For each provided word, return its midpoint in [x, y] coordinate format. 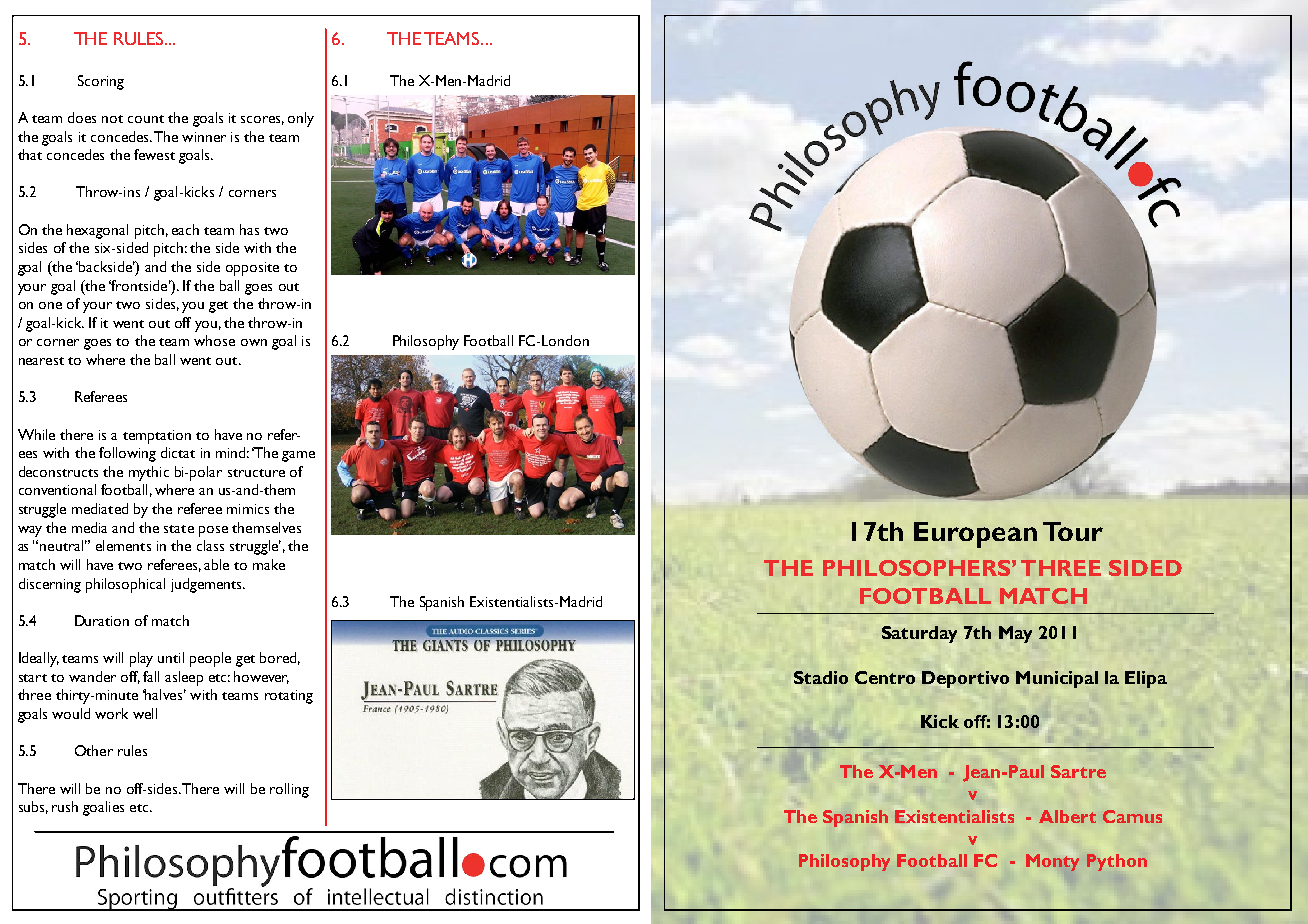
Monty [1052, 862]
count [146, 119]
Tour [1073, 531]
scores [262, 120]
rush [65, 806]
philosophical [125, 585]
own [254, 342]
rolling [289, 790]
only [301, 119]
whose [214, 340]
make [269, 564]
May [1015, 634]
